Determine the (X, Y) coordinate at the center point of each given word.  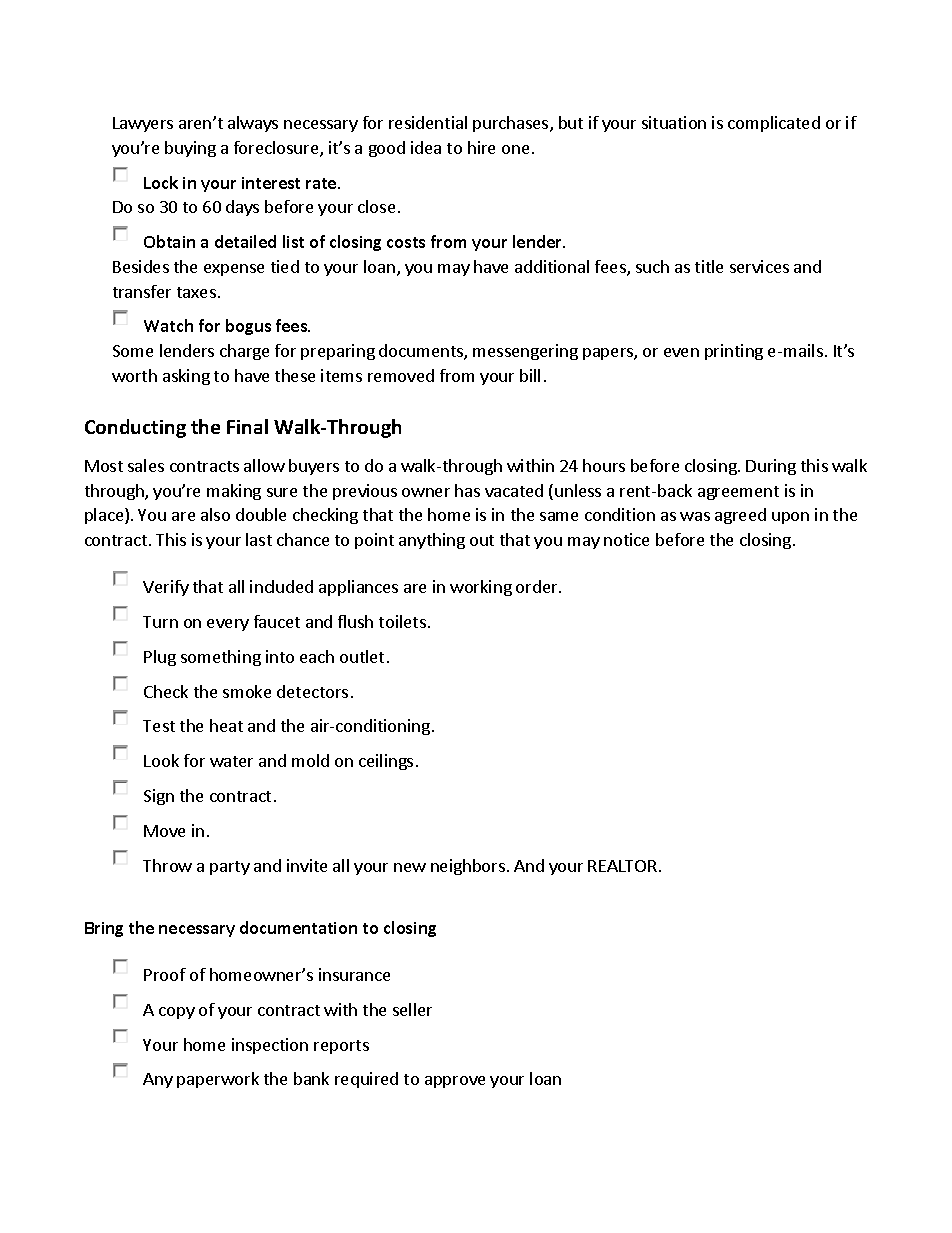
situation (674, 122)
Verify (166, 588)
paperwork (218, 1080)
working (481, 588)
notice (626, 539)
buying (190, 149)
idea (426, 147)
